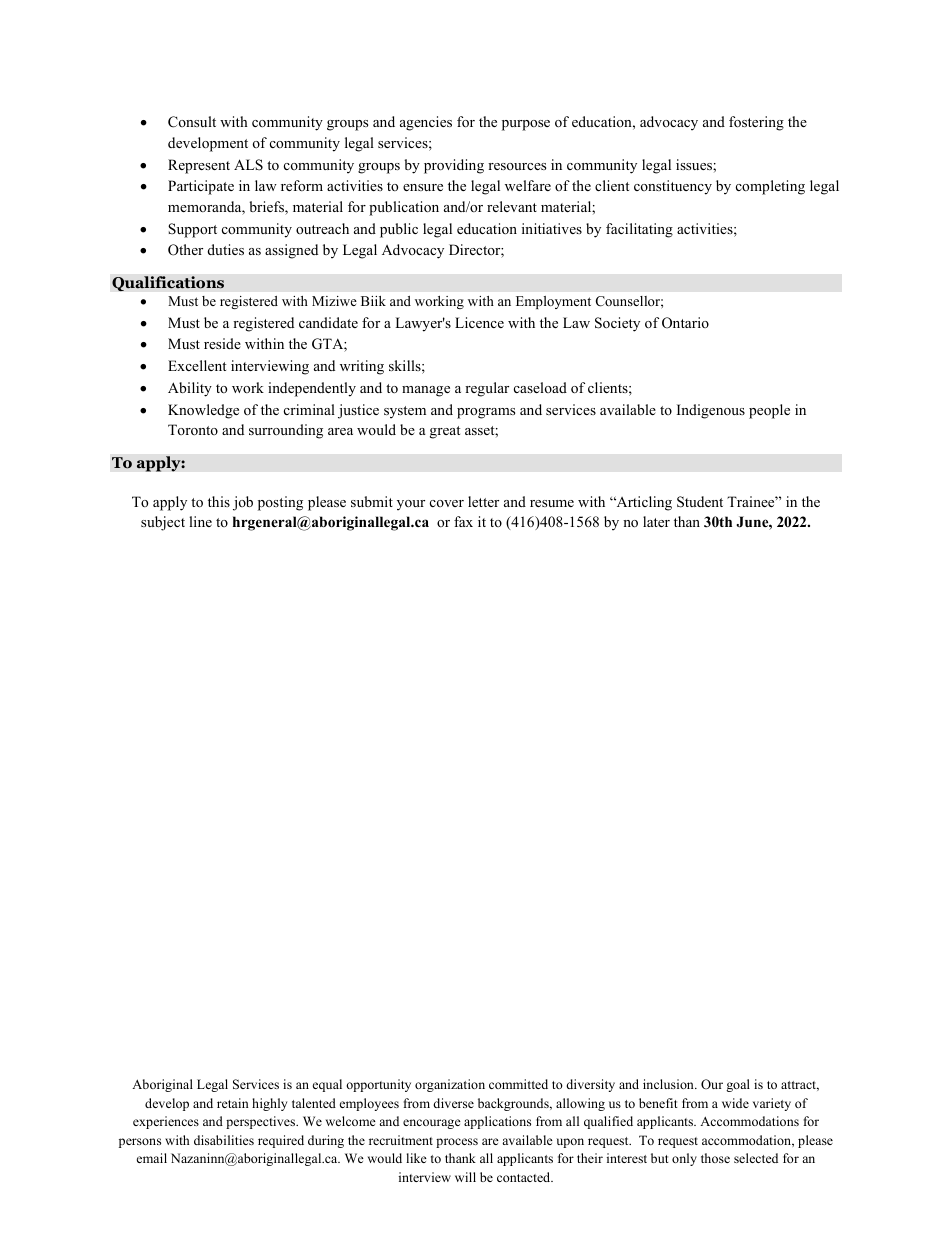 The height and width of the image is (1233, 952). Describe the element at coordinates (669, 1084) in the image. I see `inclusion` at that location.
